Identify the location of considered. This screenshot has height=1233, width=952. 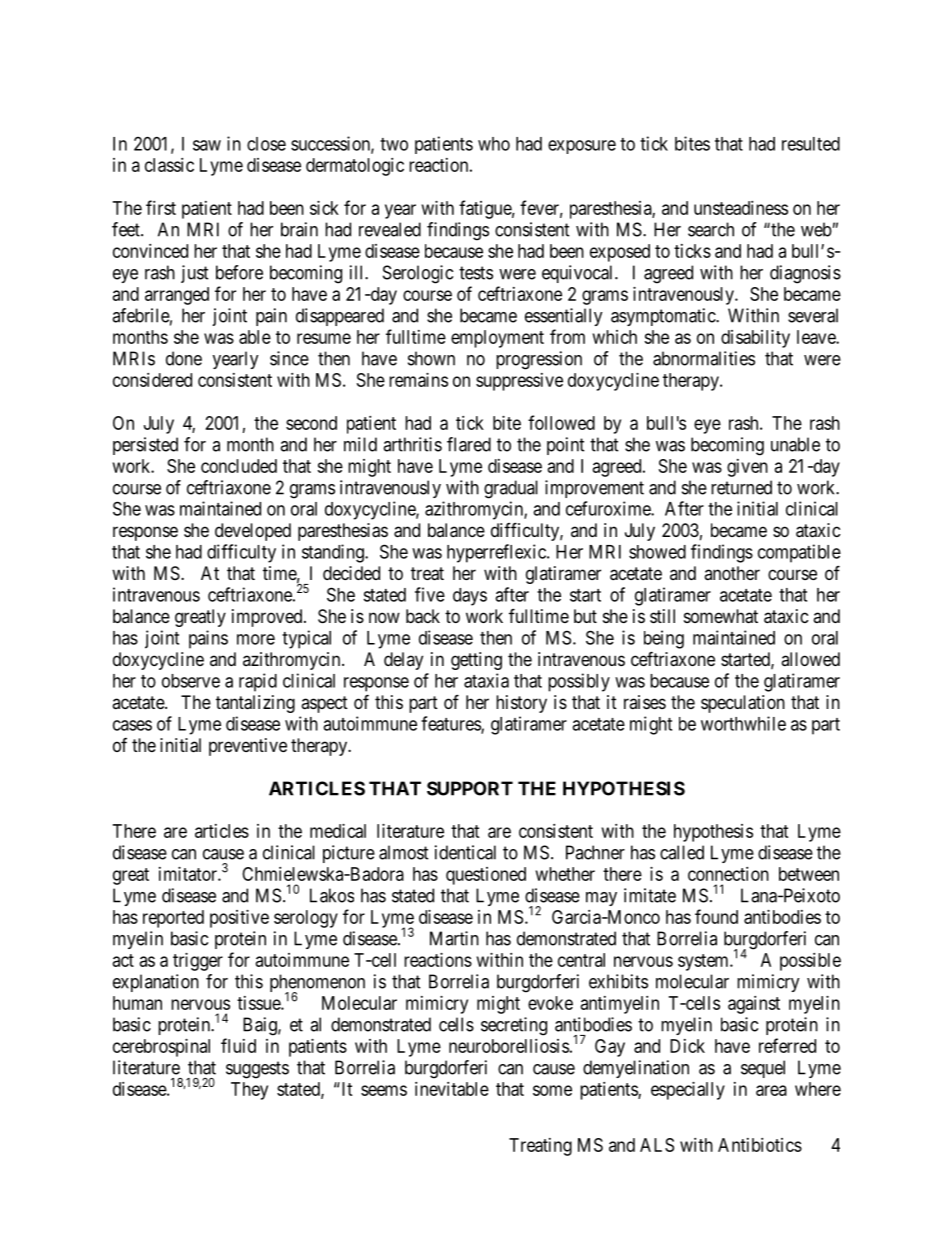
(152, 380).
